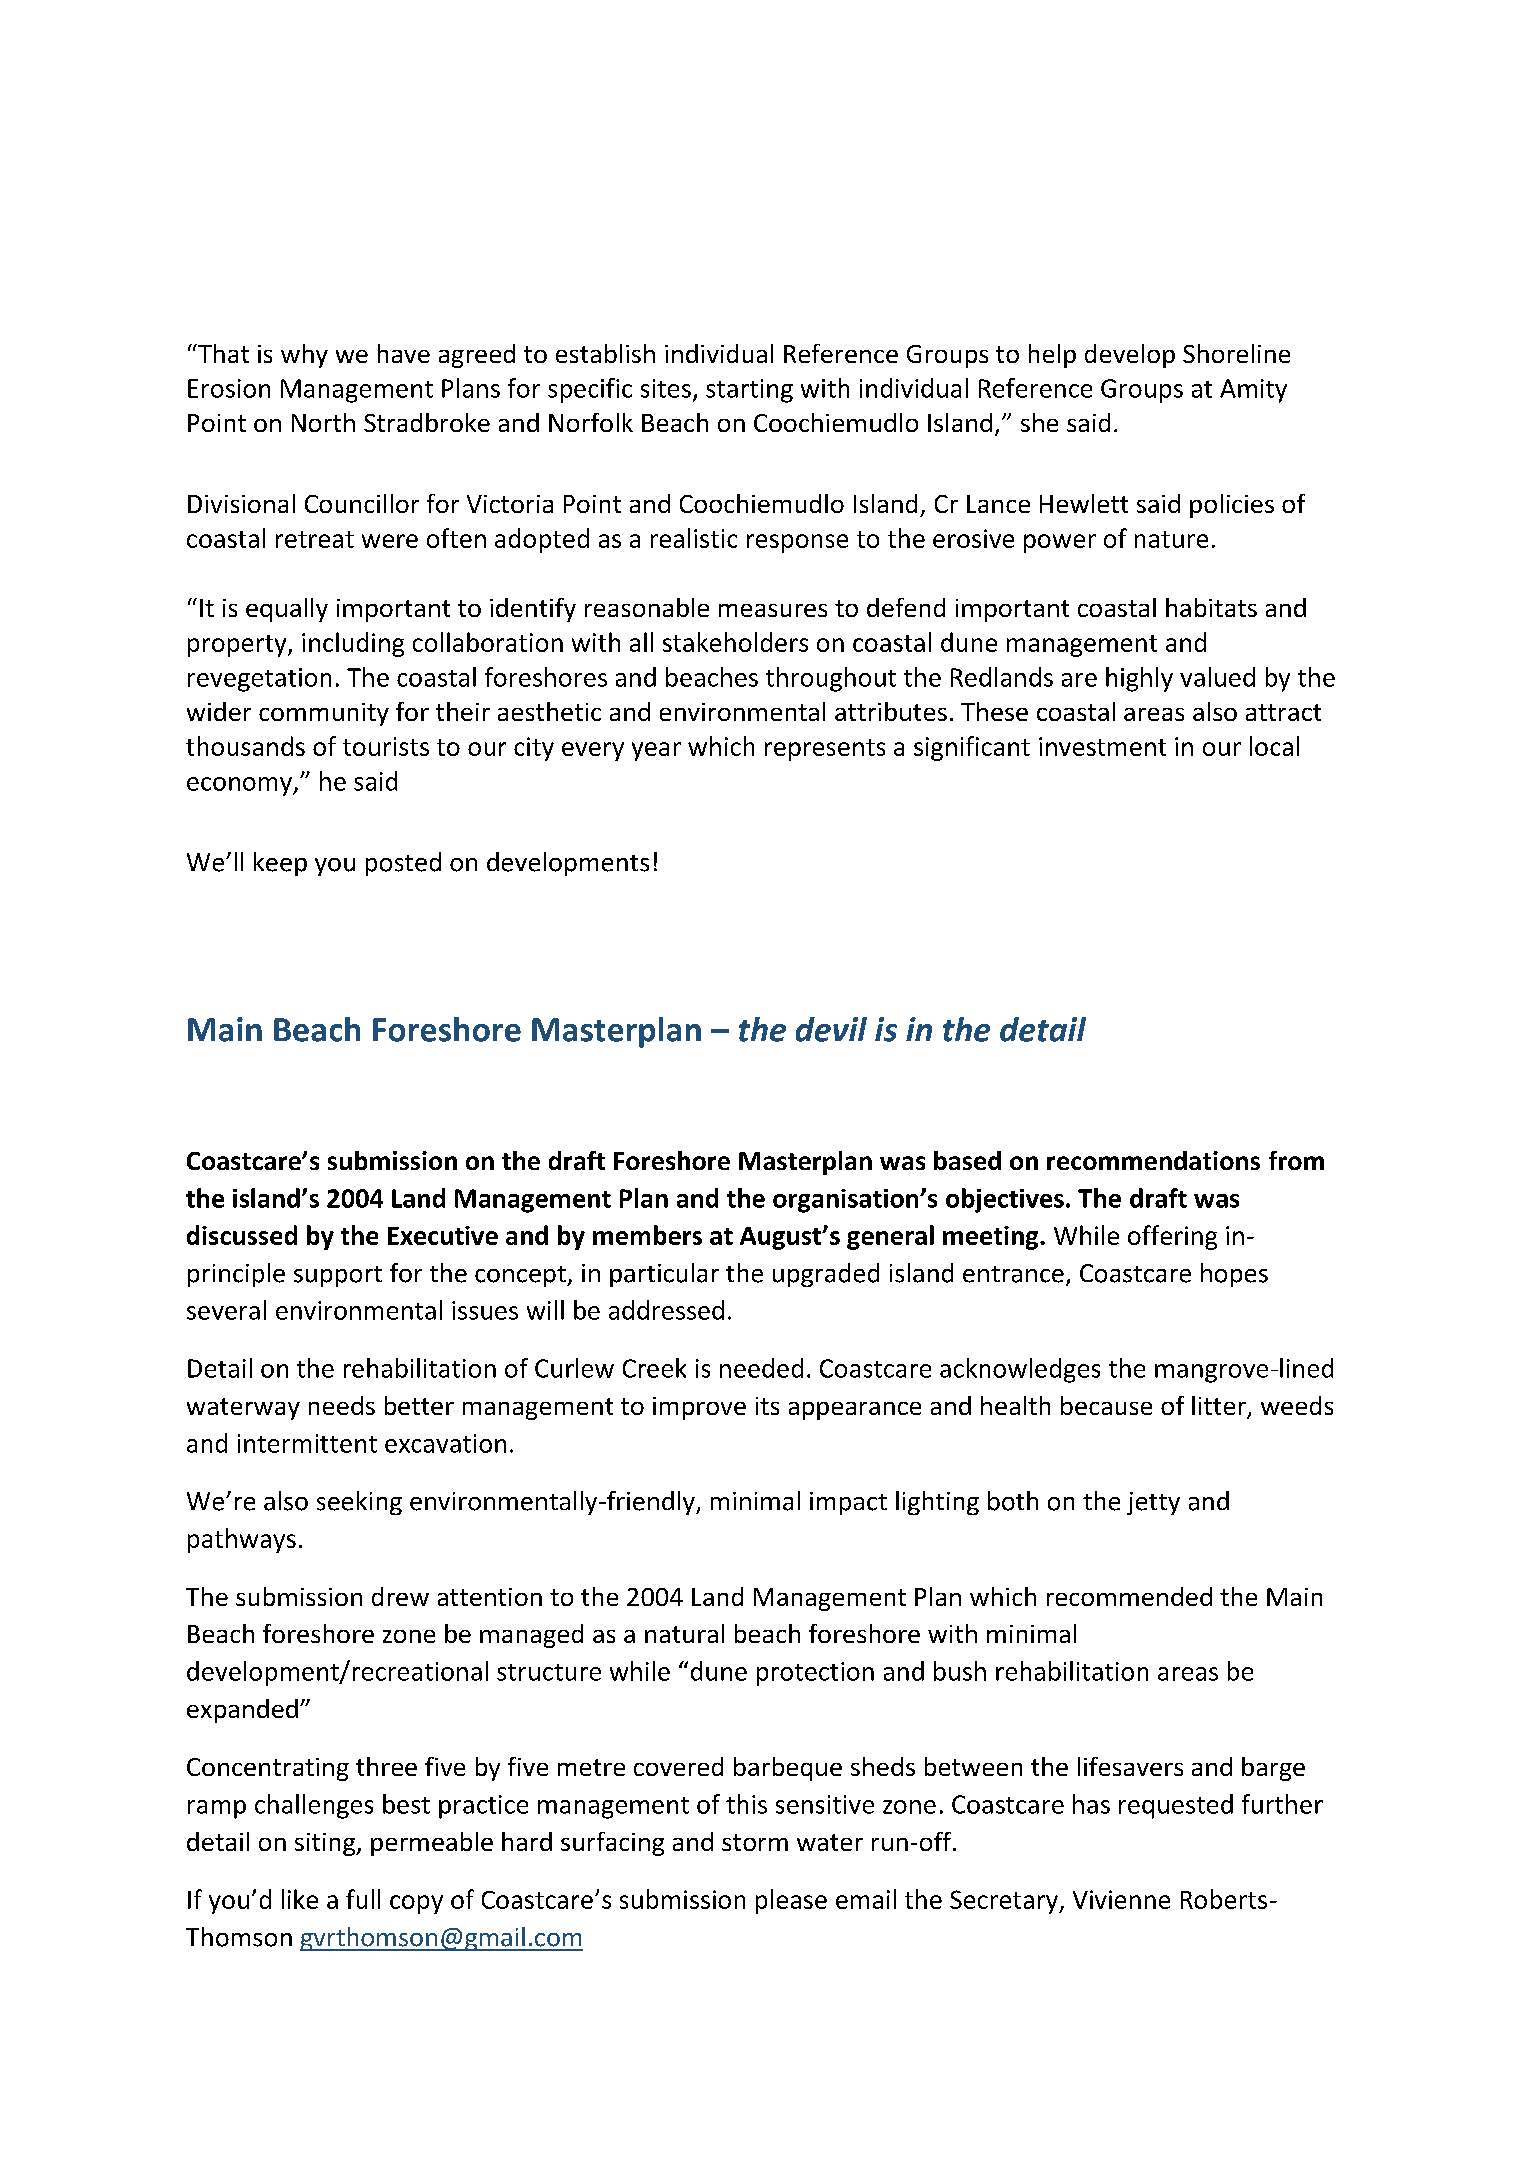  What do you see at coordinates (1153, 1160) in the screenshot?
I see `recommendations` at bounding box center [1153, 1160].
